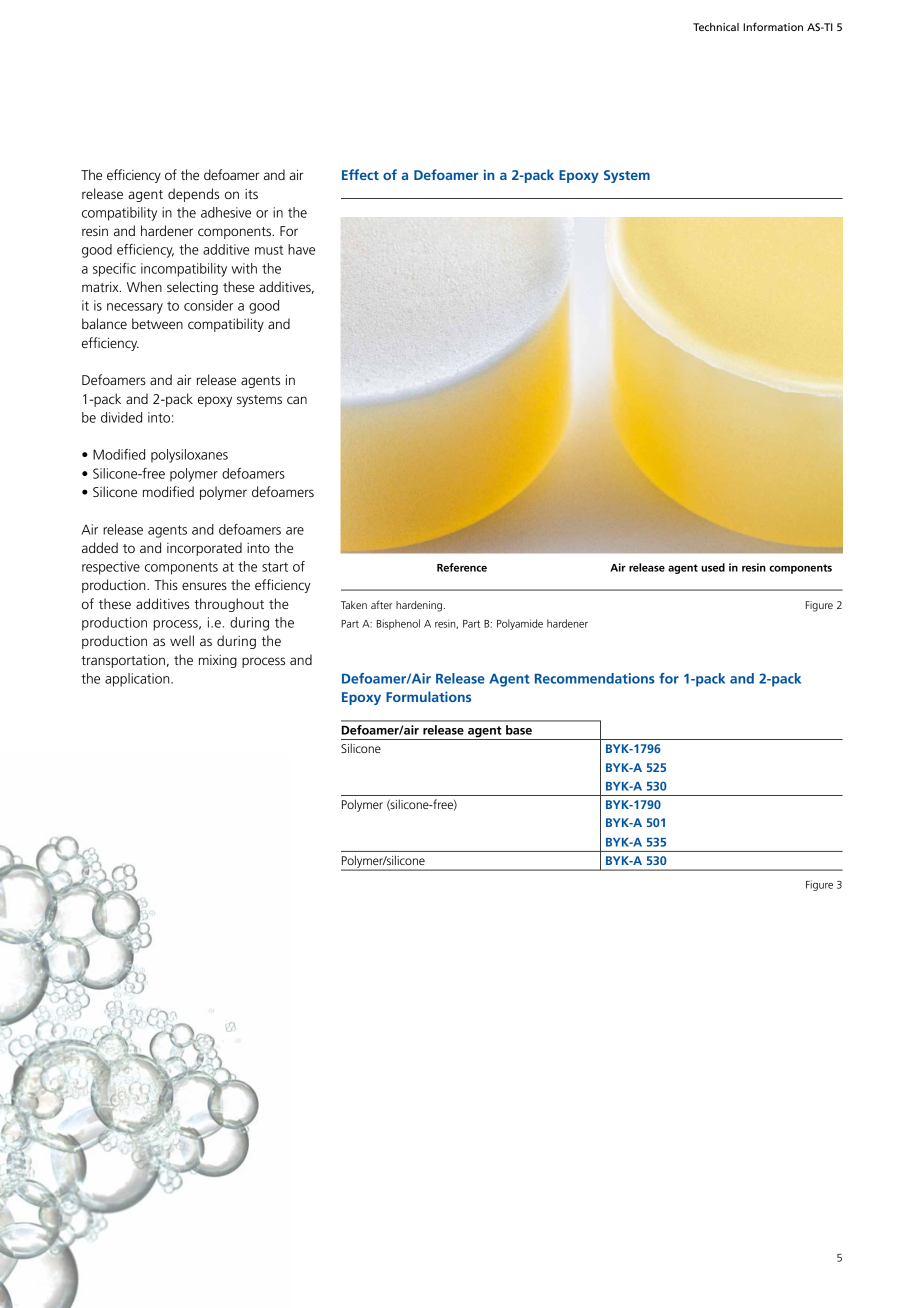 This document has height=1308, width=924. What do you see at coordinates (360, 174) in the document?
I see `Effect` at bounding box center [360, 174].
